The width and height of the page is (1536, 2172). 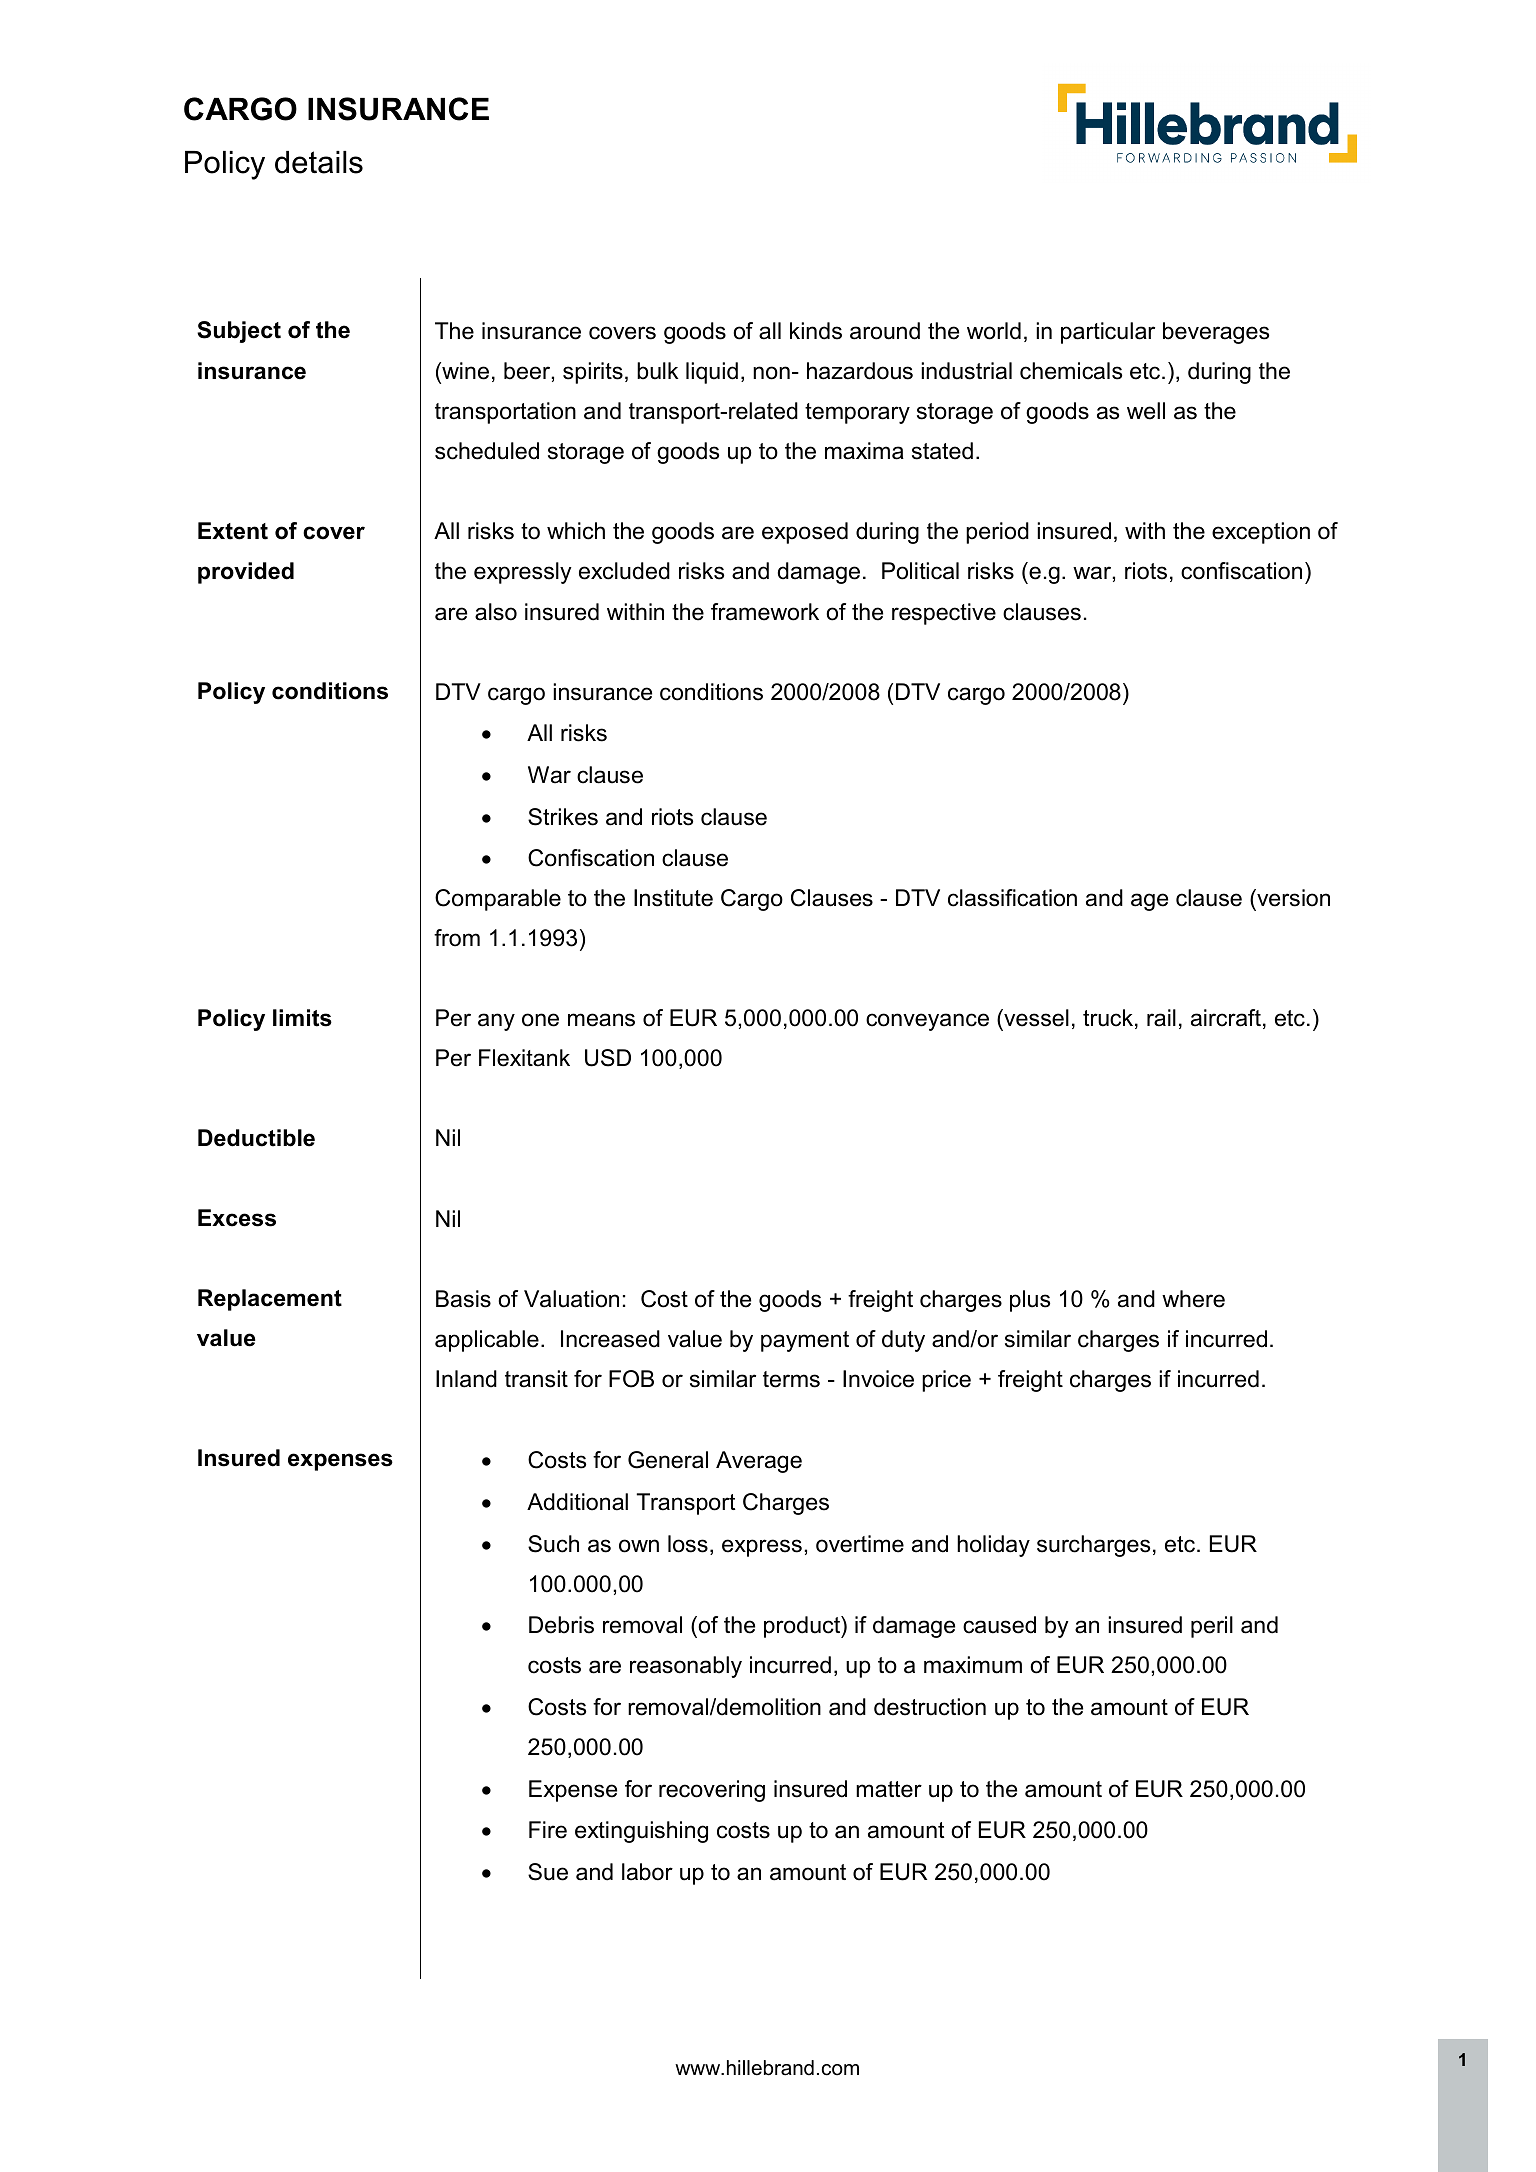 I want to click on means, so click(x=601, y=1020).
